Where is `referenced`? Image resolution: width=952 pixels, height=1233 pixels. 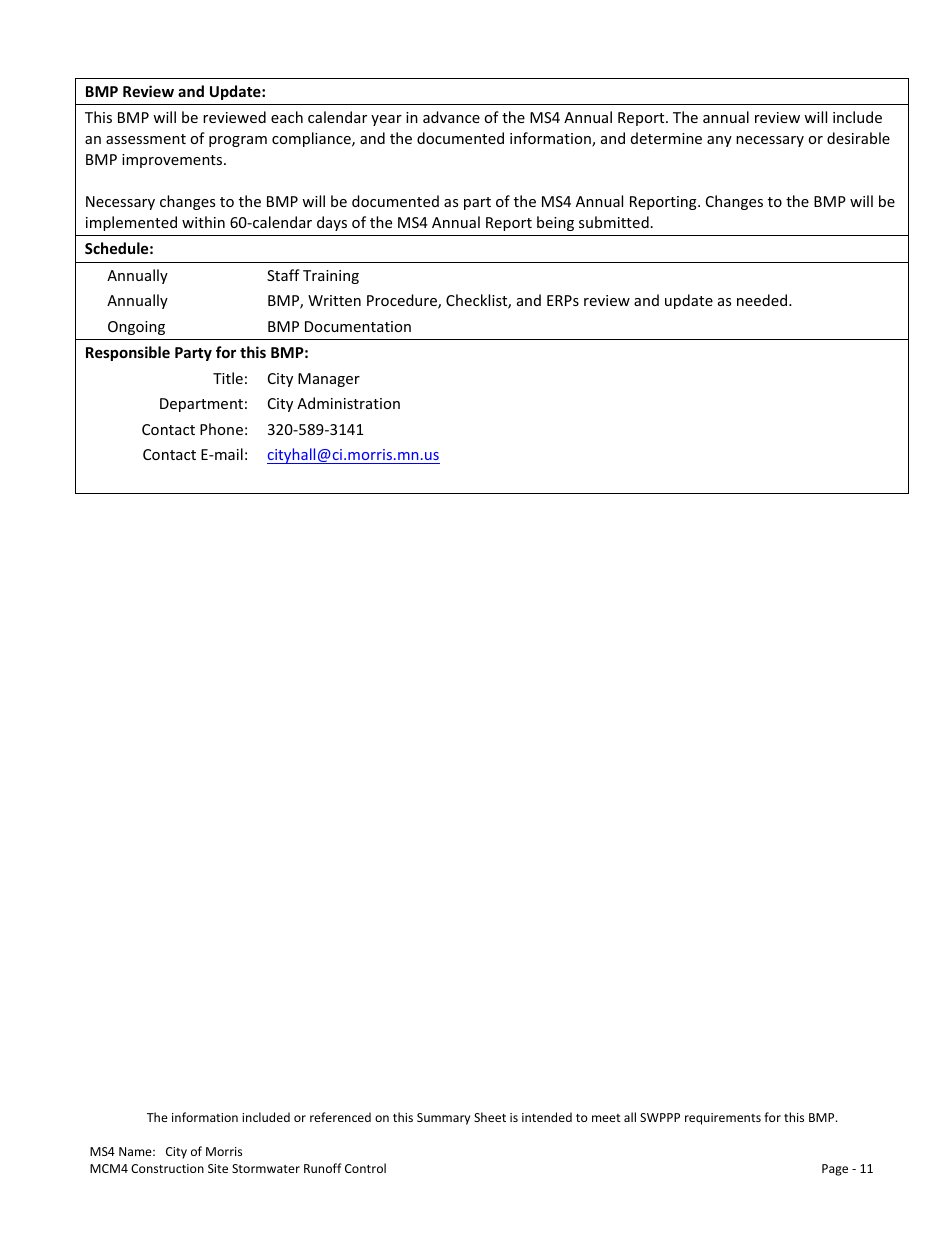 referenced is located at coordinates (340, 1117).
